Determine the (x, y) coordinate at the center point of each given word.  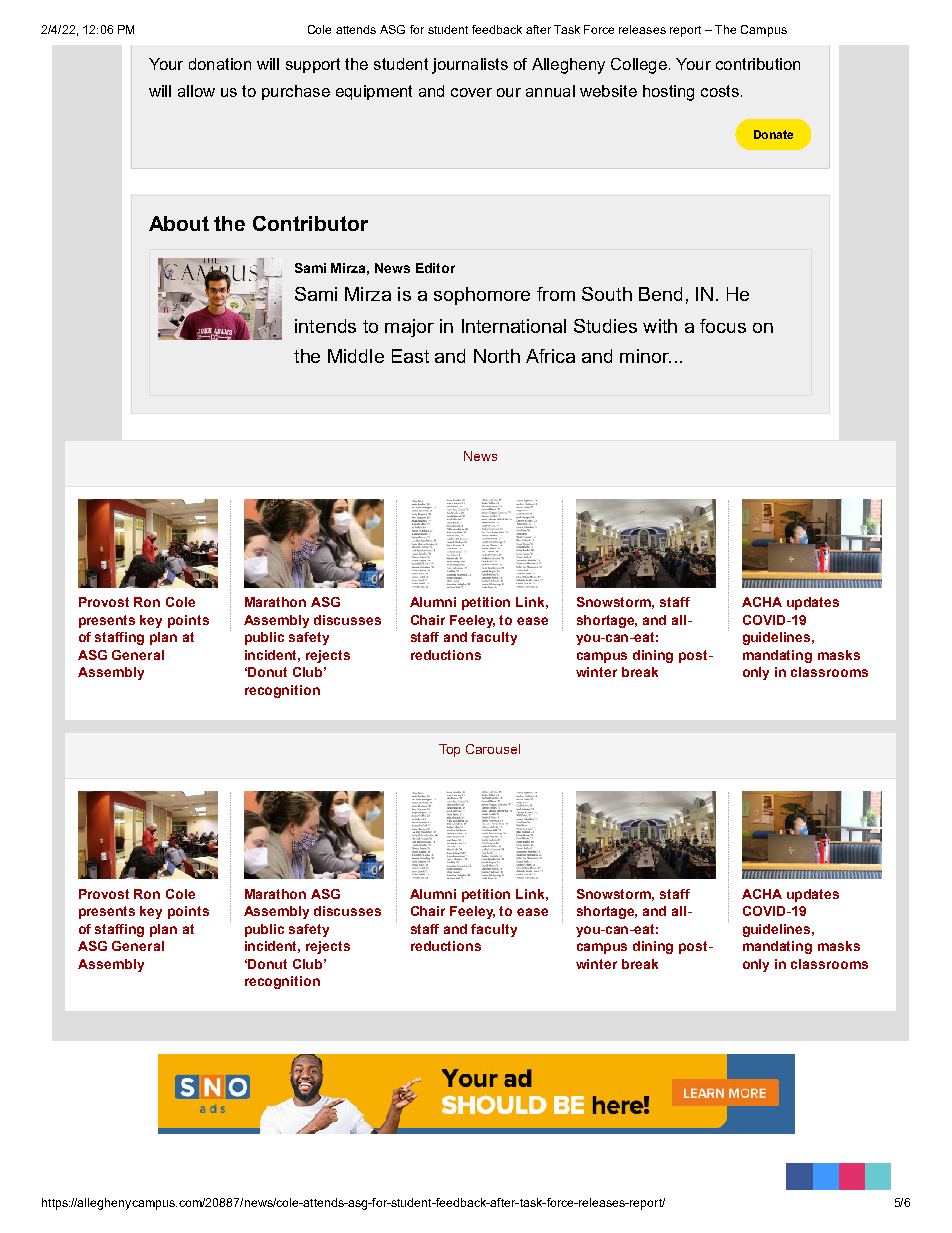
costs (720, 91)
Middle (356, 356)
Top (449, 750)
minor (645, 356)
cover (471, 92)
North (497, 356)
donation (220, 64)
